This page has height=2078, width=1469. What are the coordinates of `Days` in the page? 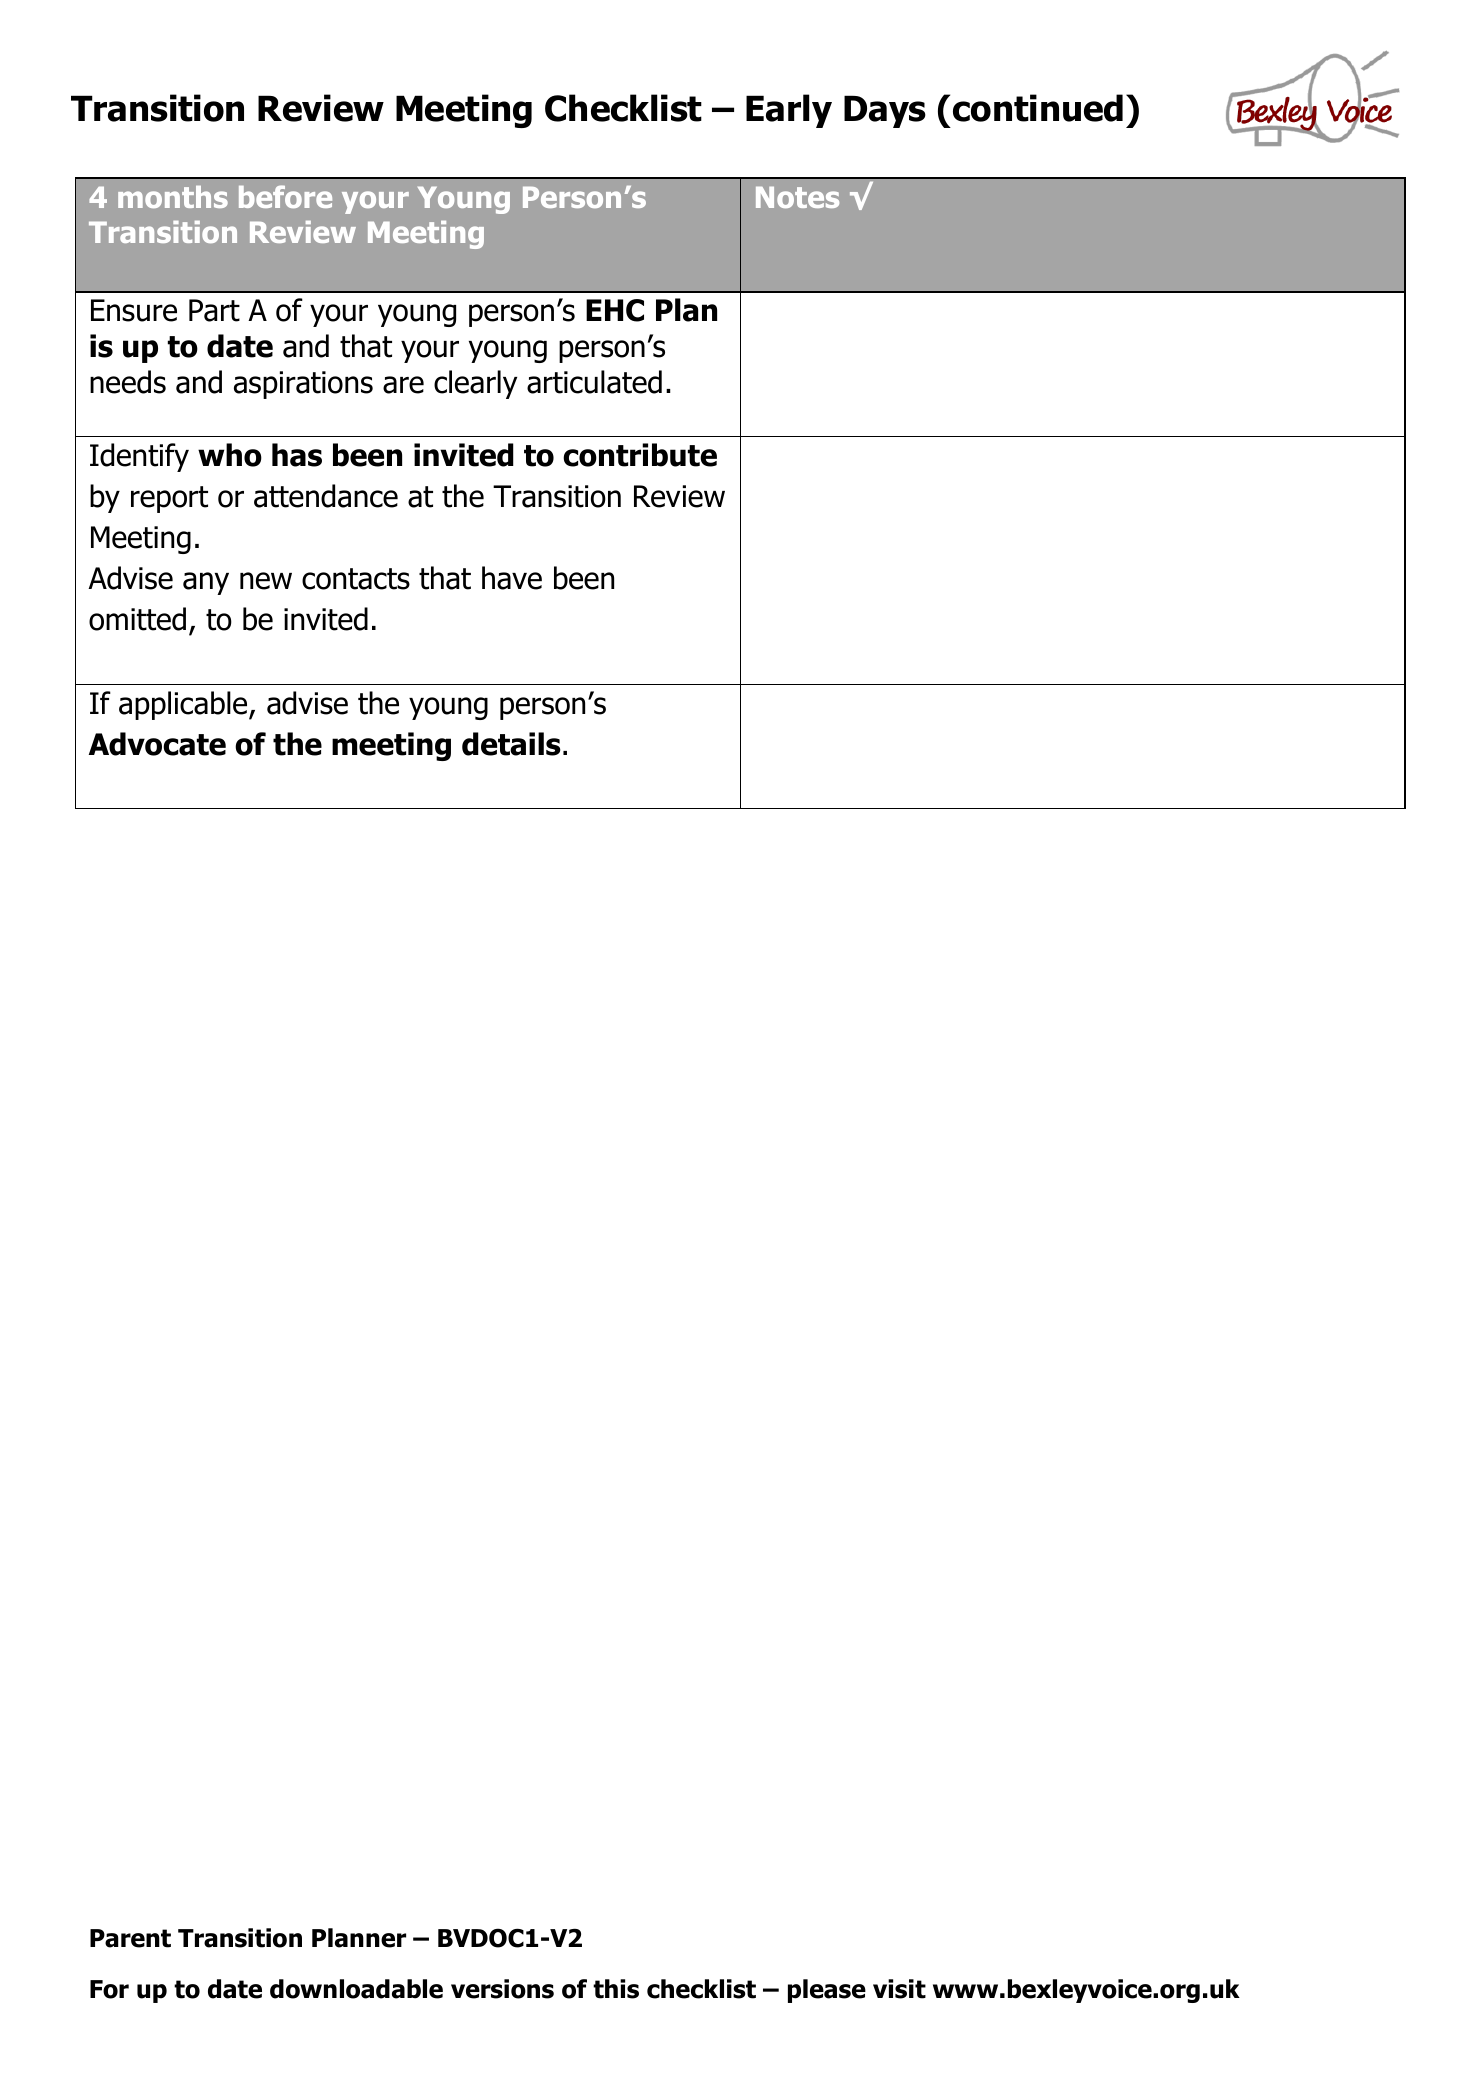 It's located at (885, 111).
